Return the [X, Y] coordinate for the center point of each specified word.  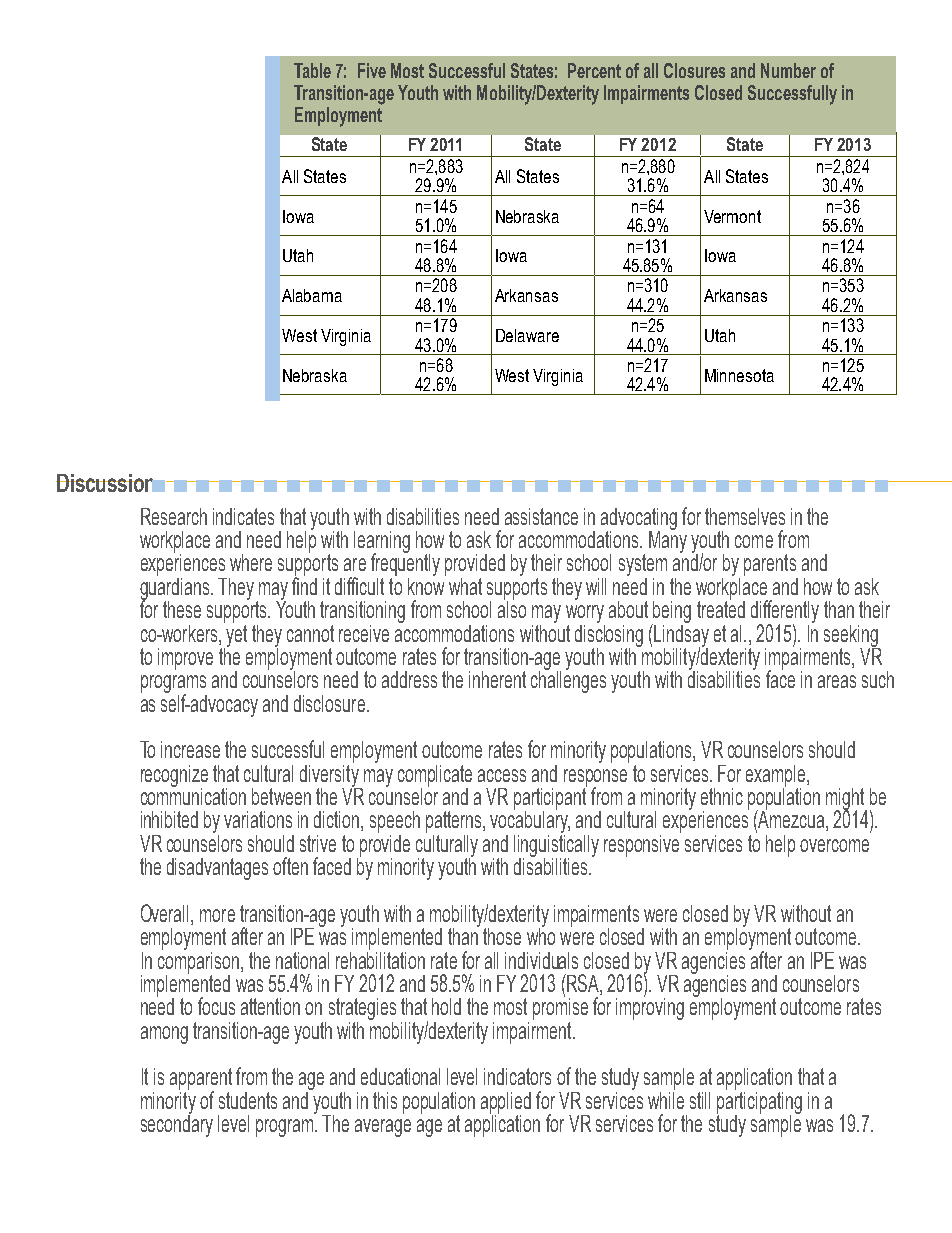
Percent [594, 70]
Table [312, 70]
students [248, 1100]
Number [788, 70]
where [251, 562]
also [512, 608]
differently [785, 613]
